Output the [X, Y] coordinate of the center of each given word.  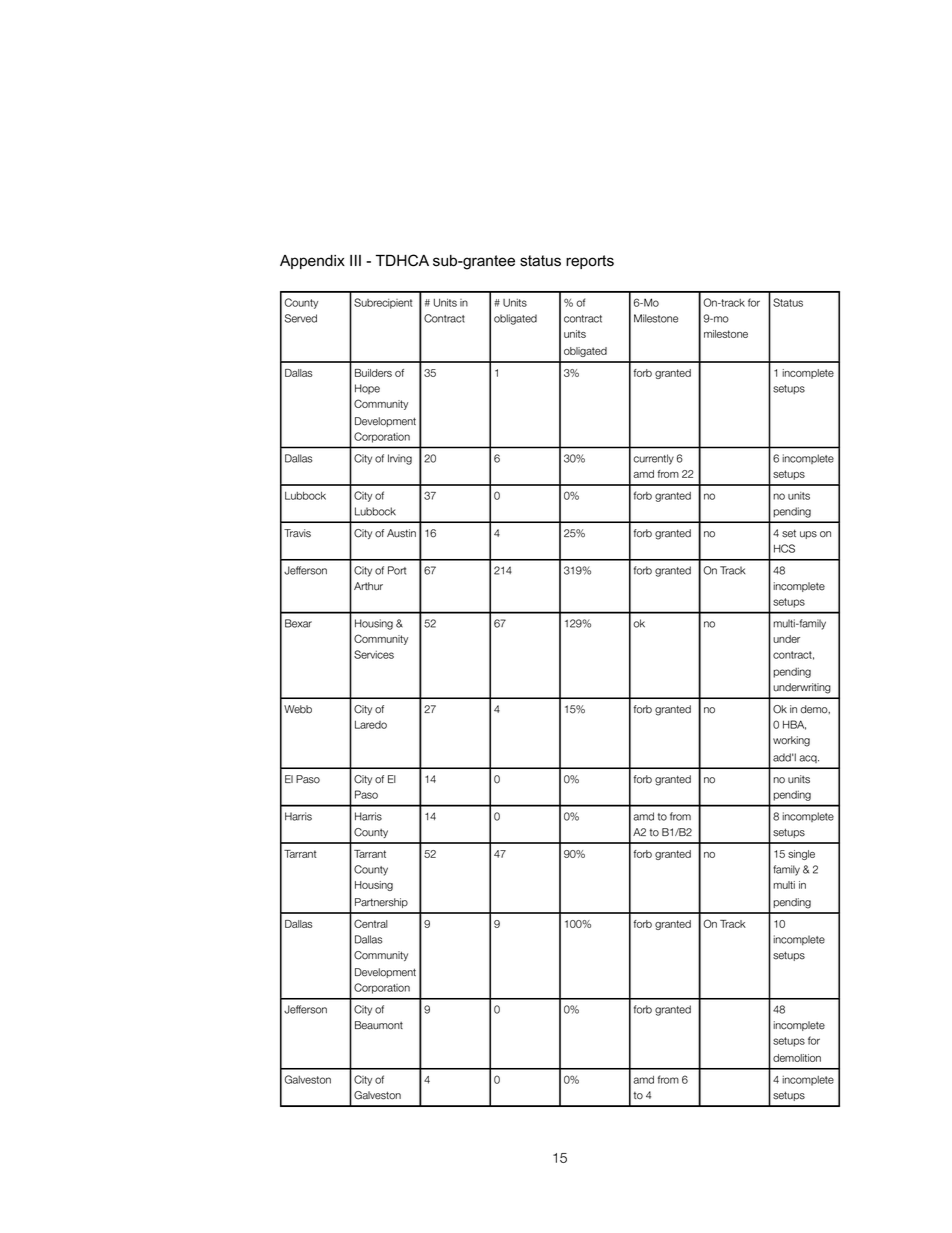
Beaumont [379, 1025]
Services [374, 654]
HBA [794, 725]
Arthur [368, 586]
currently [653, 459]
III [355, 260]
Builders [373, 373]
